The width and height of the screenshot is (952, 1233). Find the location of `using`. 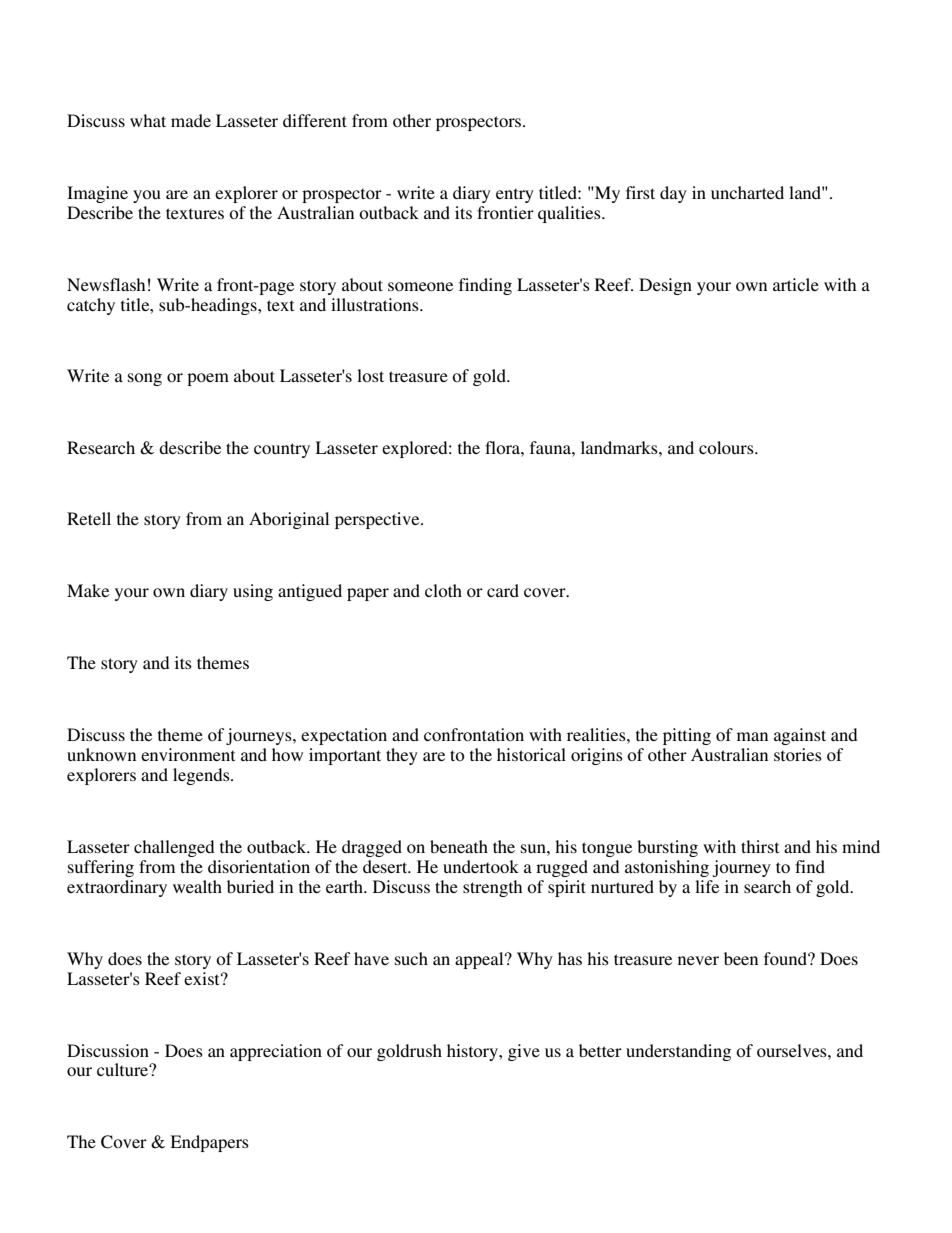

using is located at coordinates (253, 592).
